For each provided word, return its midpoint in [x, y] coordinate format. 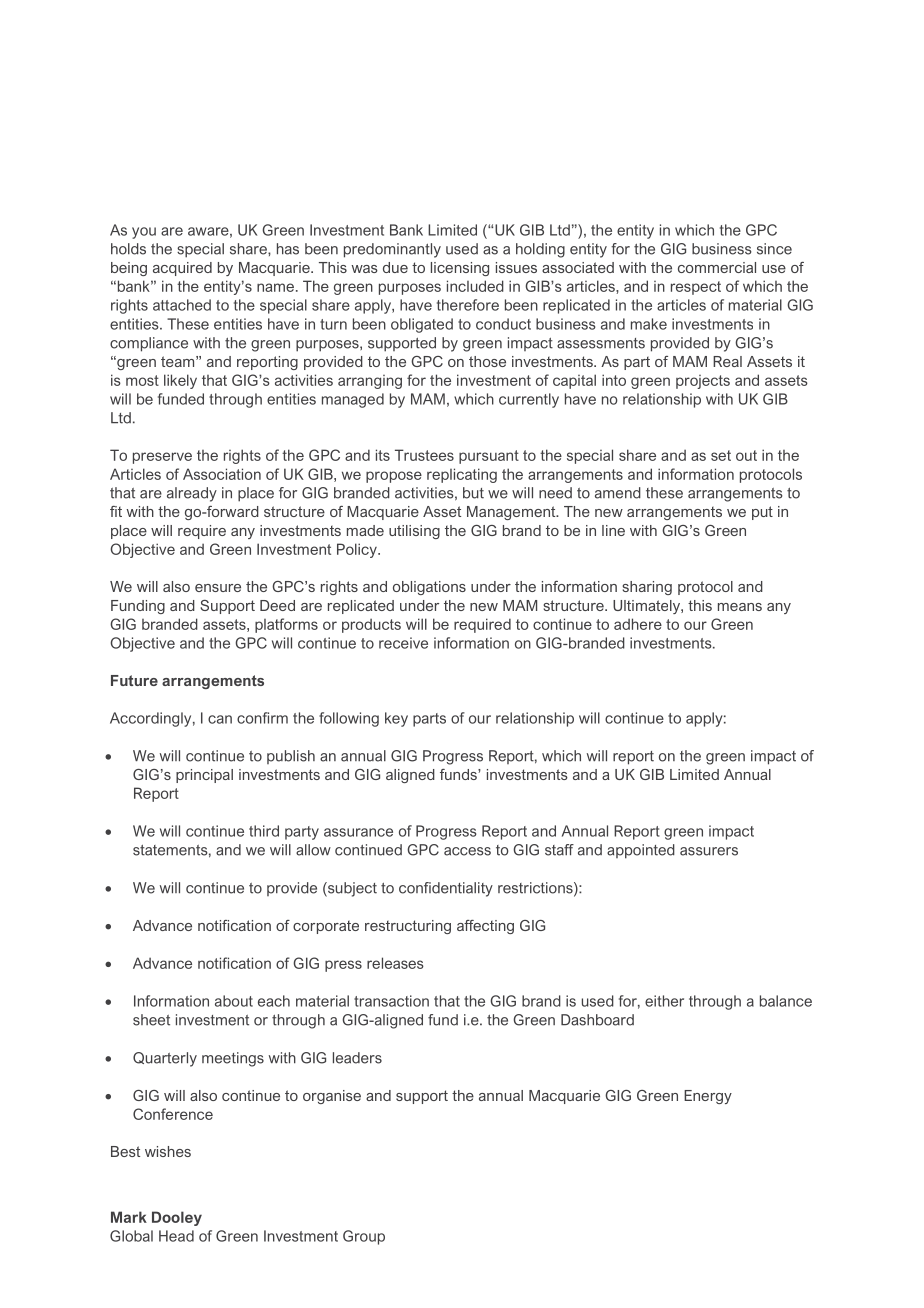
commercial [717, 267]
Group [364, 1237]
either [664, 1001]
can [220, 719]
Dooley [177, 1218]
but [473, 493]
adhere [638, 624]
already [192, 494]
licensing [460, 269]
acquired [182, 269]
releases [395, 963]
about [234, 1001]
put [762, 513]
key [396, 719]
